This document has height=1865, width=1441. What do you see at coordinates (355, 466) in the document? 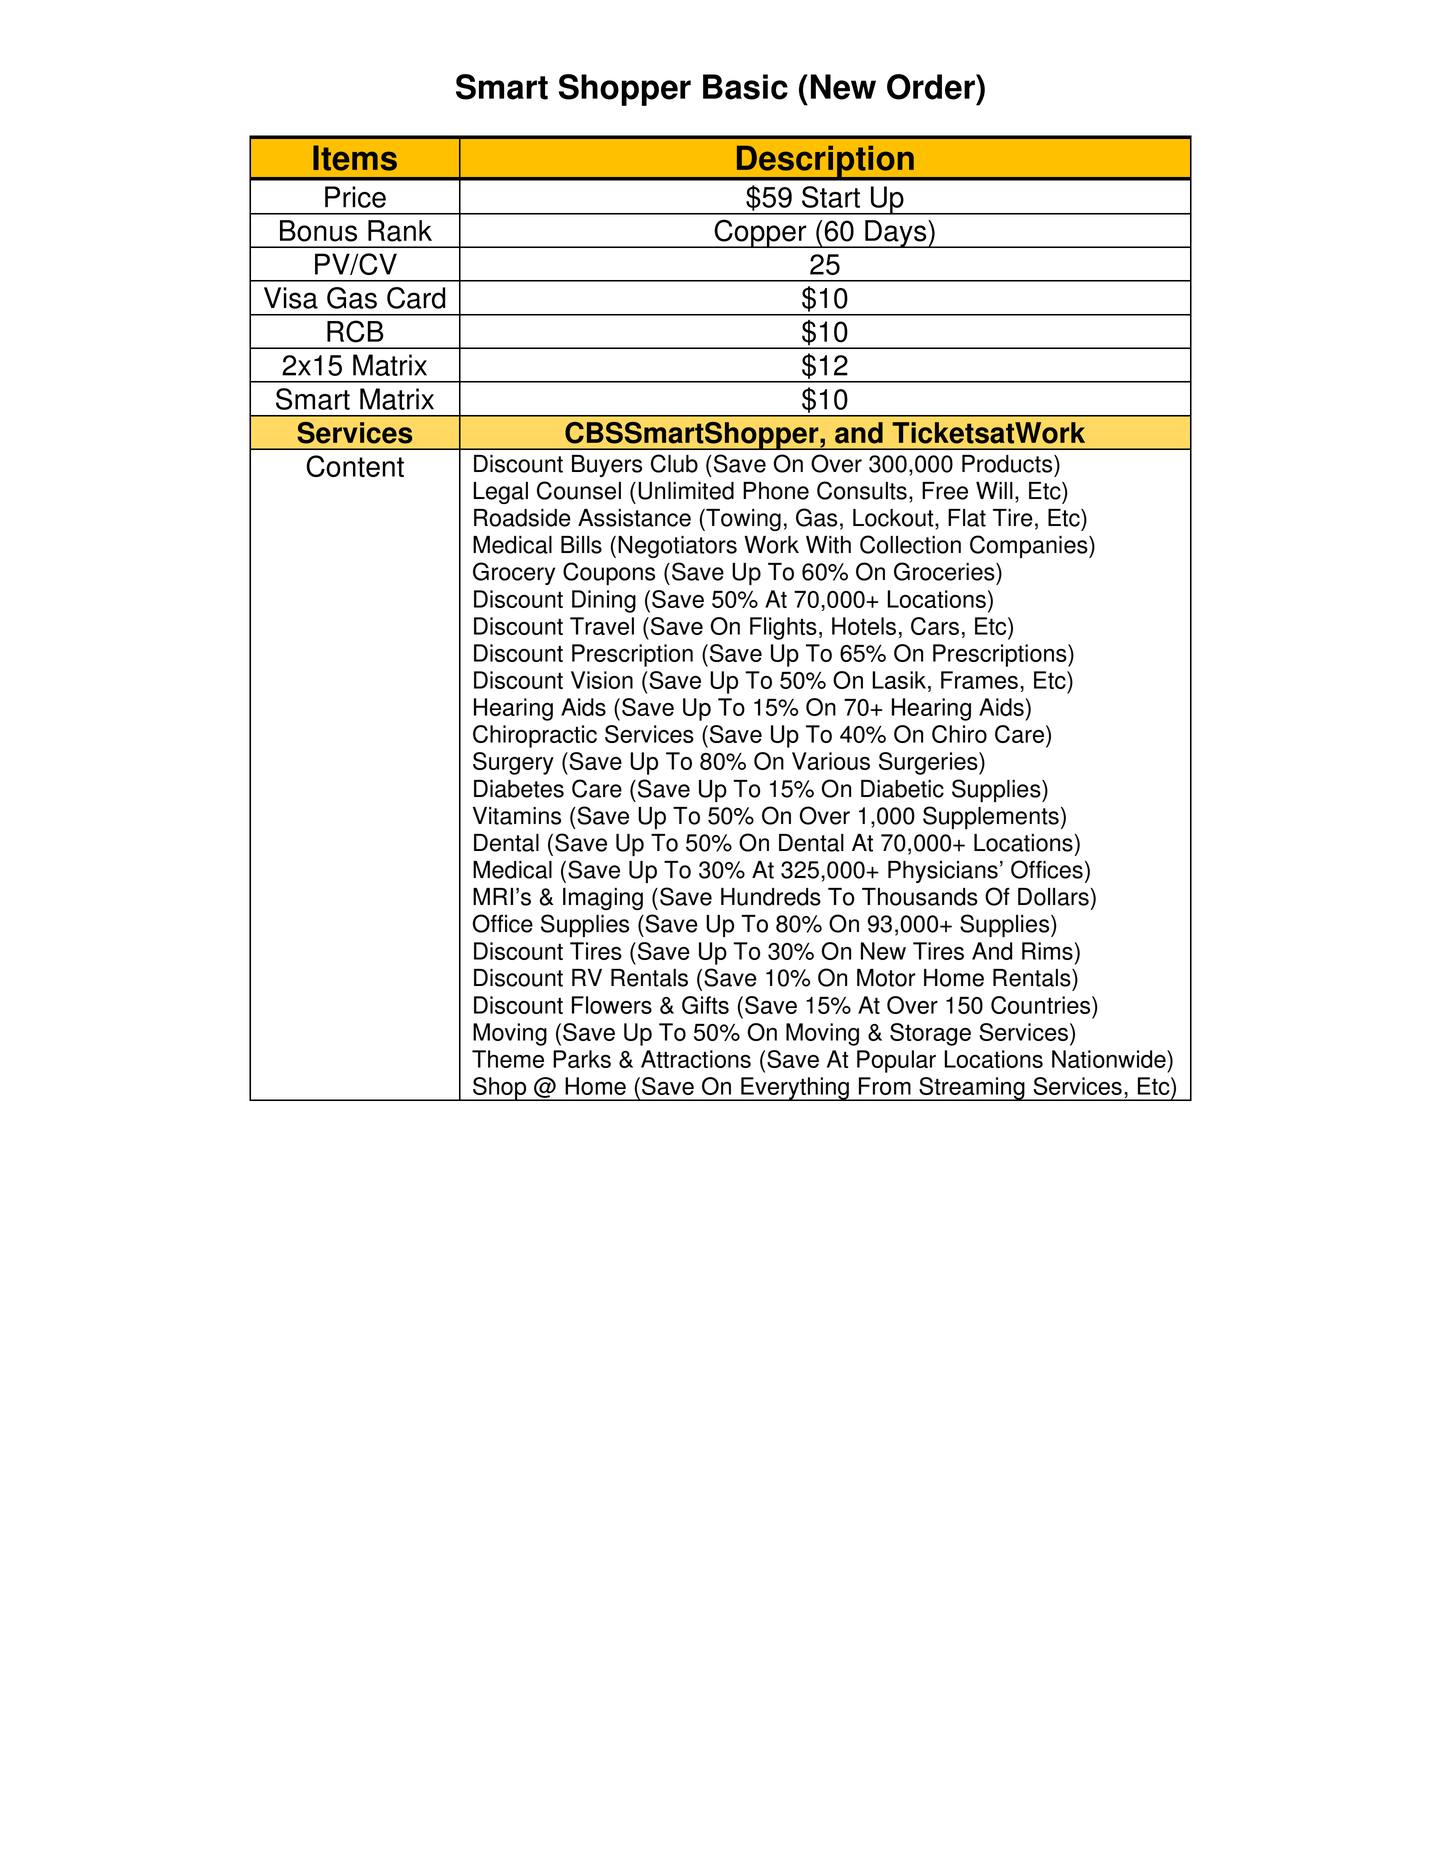
I see `Content` at bounding box center [355, 466].
